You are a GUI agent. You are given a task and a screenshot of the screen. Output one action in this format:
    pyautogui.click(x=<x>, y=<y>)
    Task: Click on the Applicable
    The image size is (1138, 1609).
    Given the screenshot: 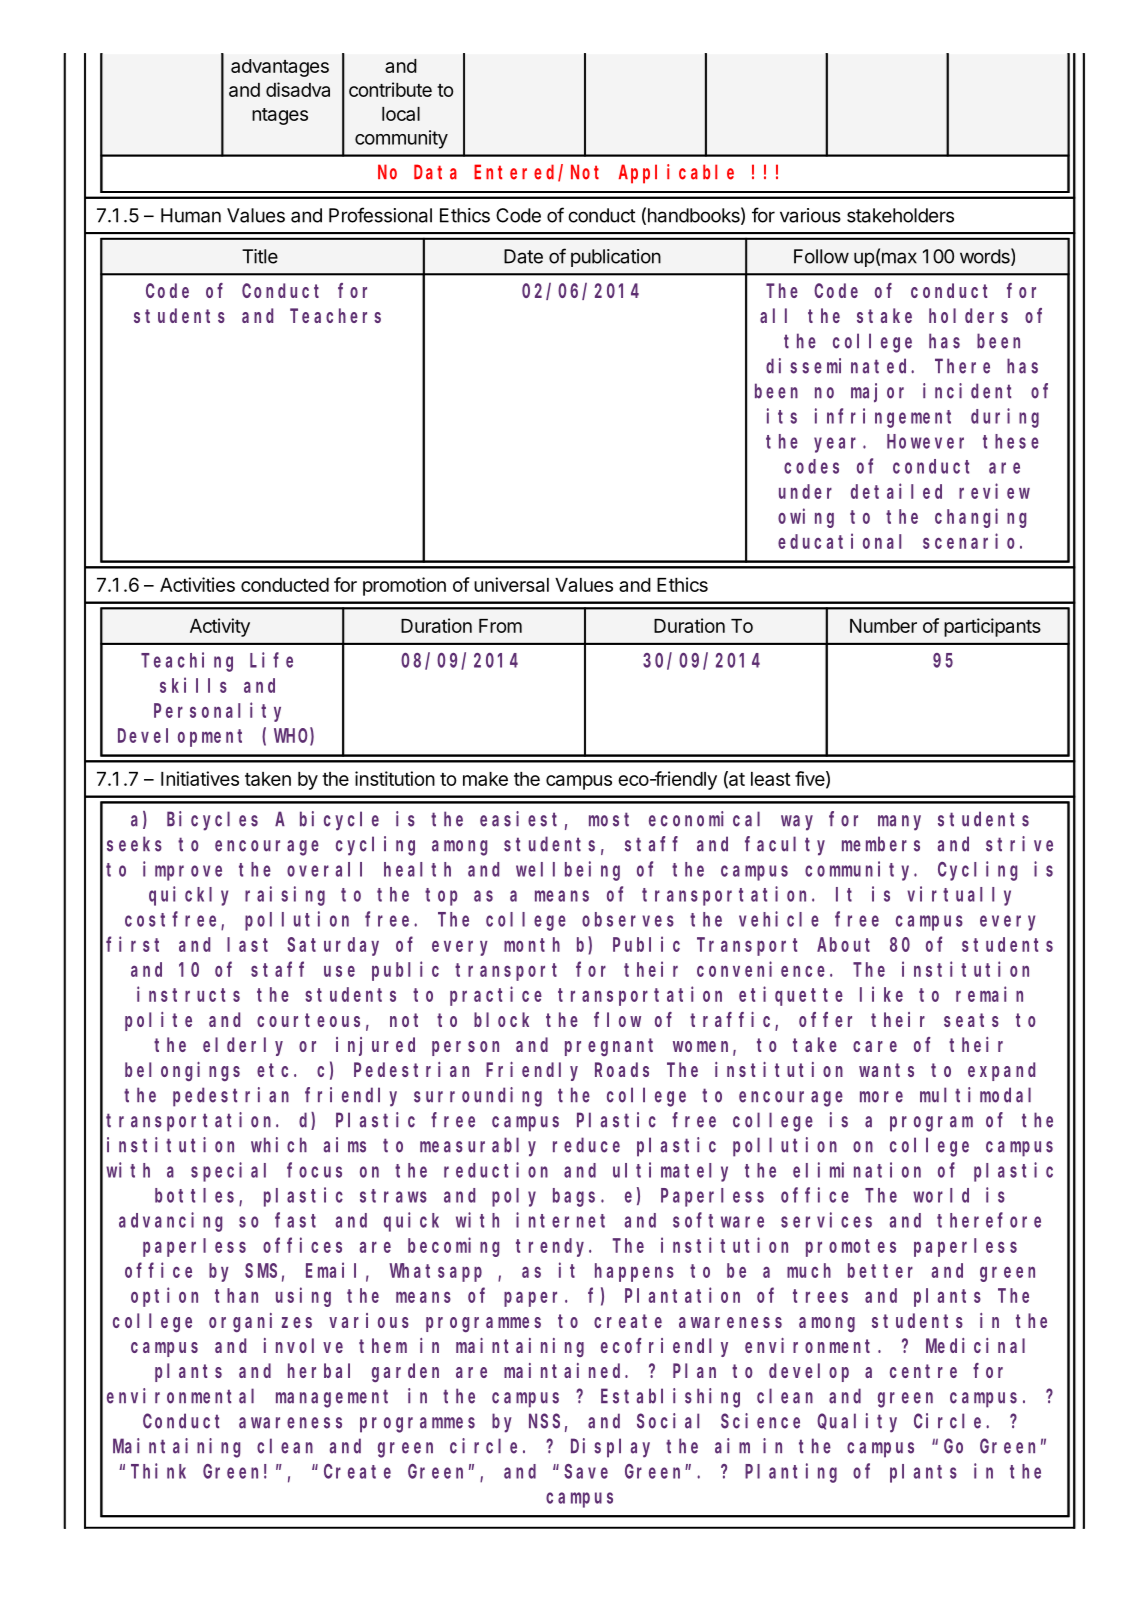 What is the action you would take?
    pyautogui.click(x=676, y=174)
